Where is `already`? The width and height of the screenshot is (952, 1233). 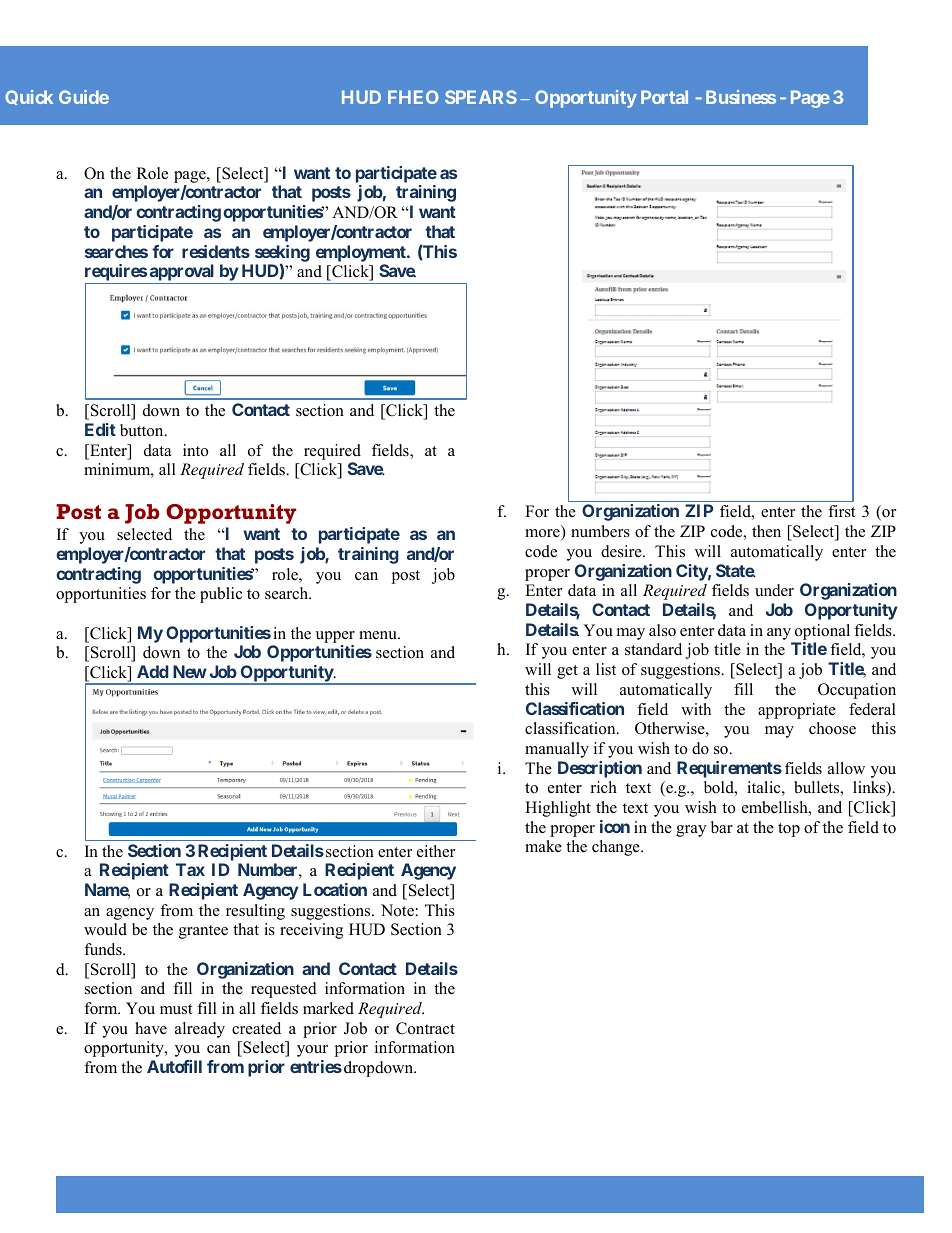
already is located at coordinates (200, 1030).
